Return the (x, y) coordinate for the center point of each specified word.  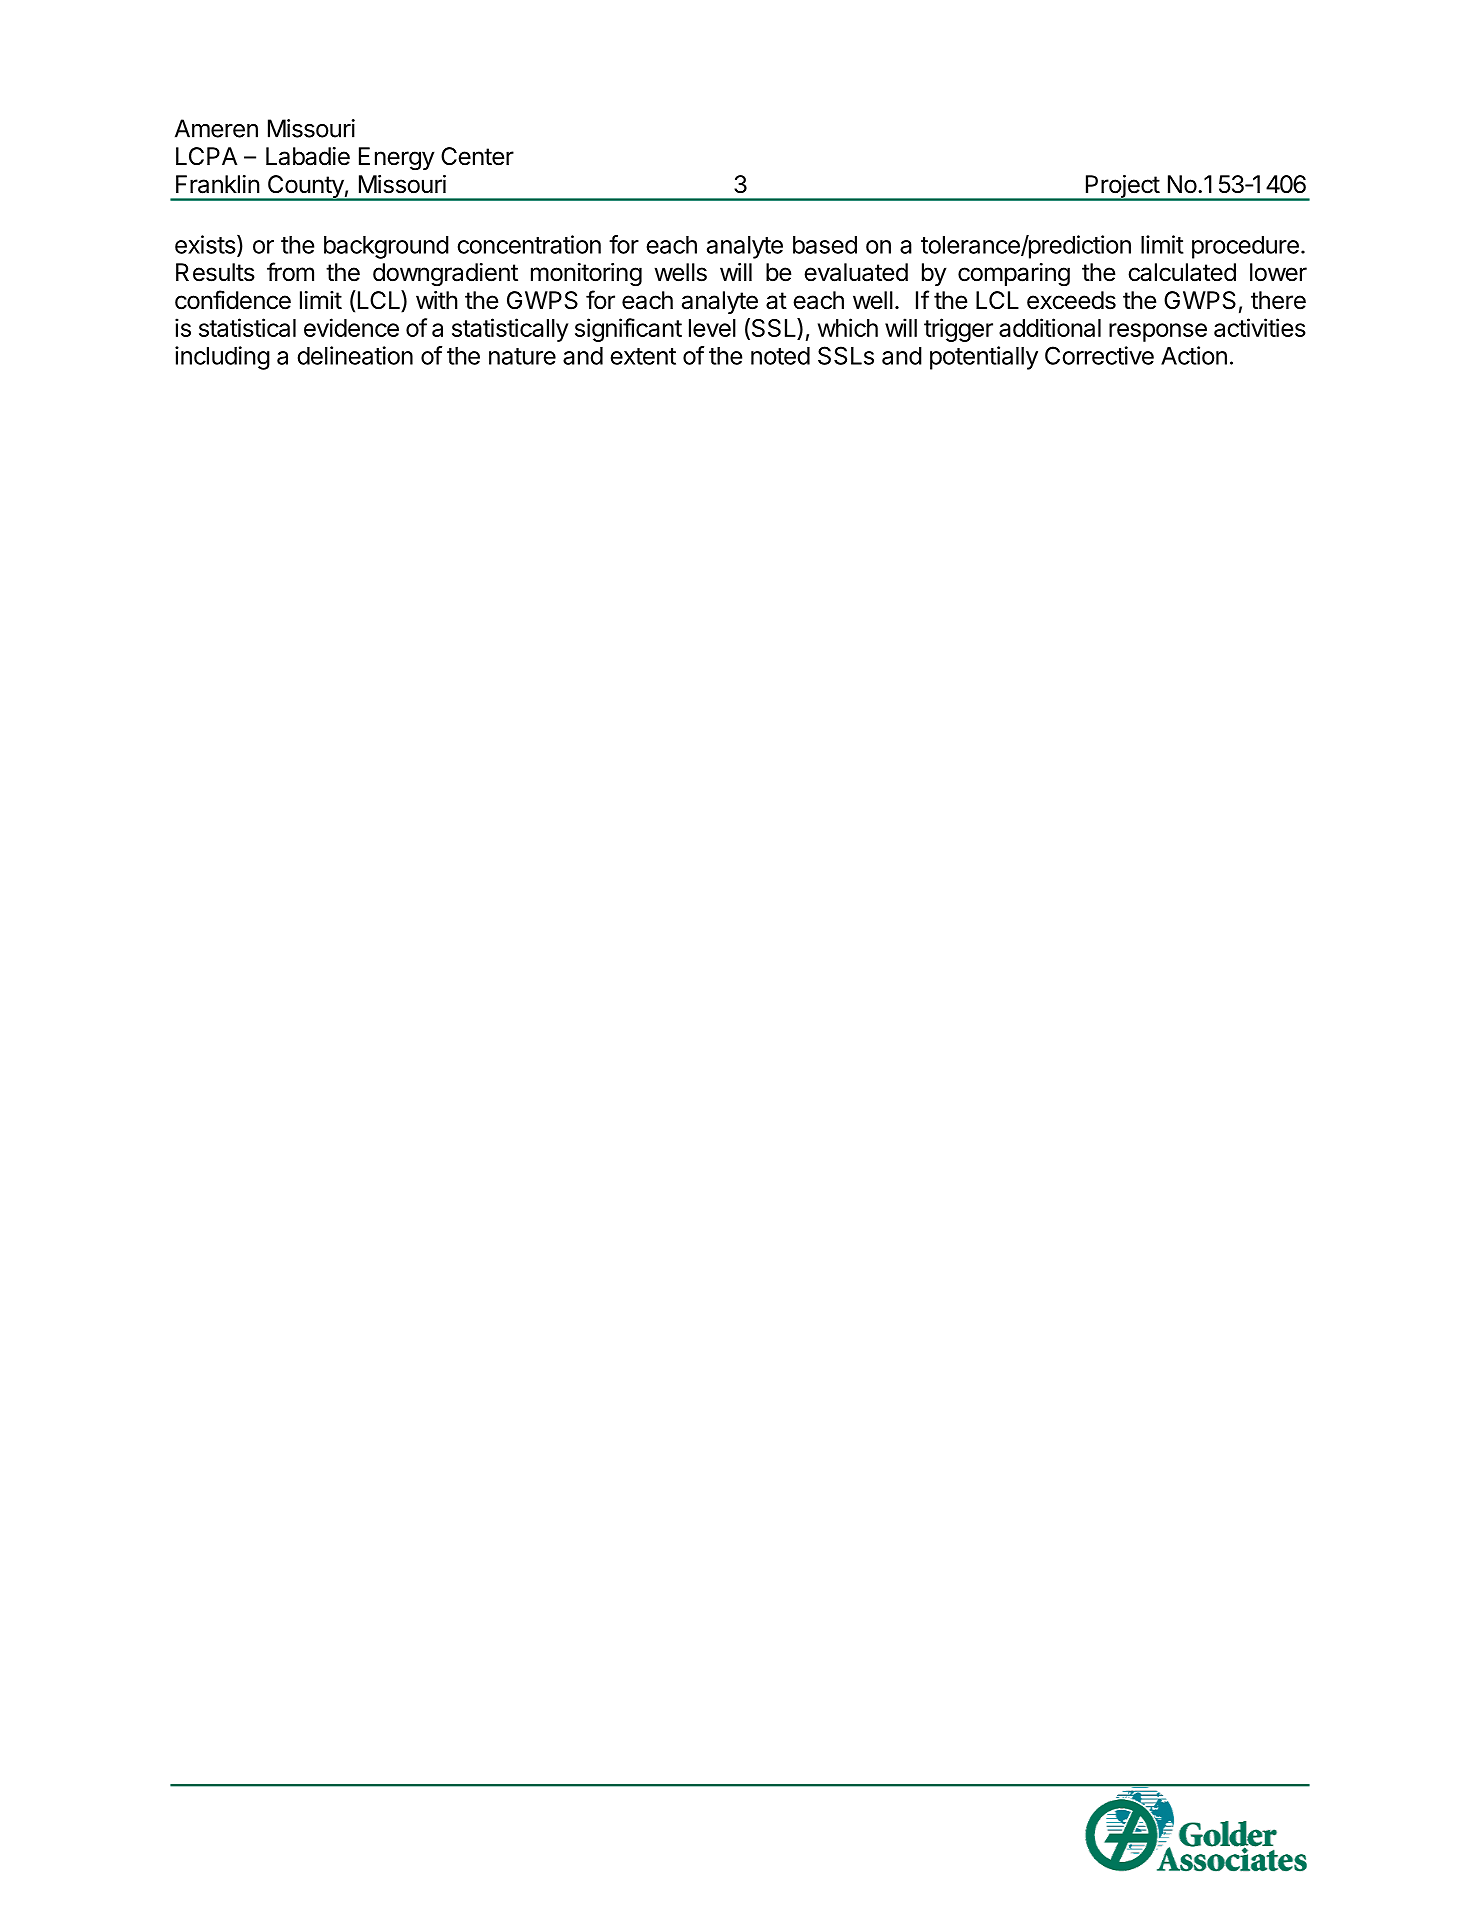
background (386, 247)
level (712, 328)
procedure (1245, 247)
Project (1122, 187)
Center (477, 156)
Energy (397, 159)
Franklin (218, 184)
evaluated (856, 272)
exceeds (1071, 300)
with (437, 300)
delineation (355, 355)
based (825, 245)
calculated (1182, 272)
